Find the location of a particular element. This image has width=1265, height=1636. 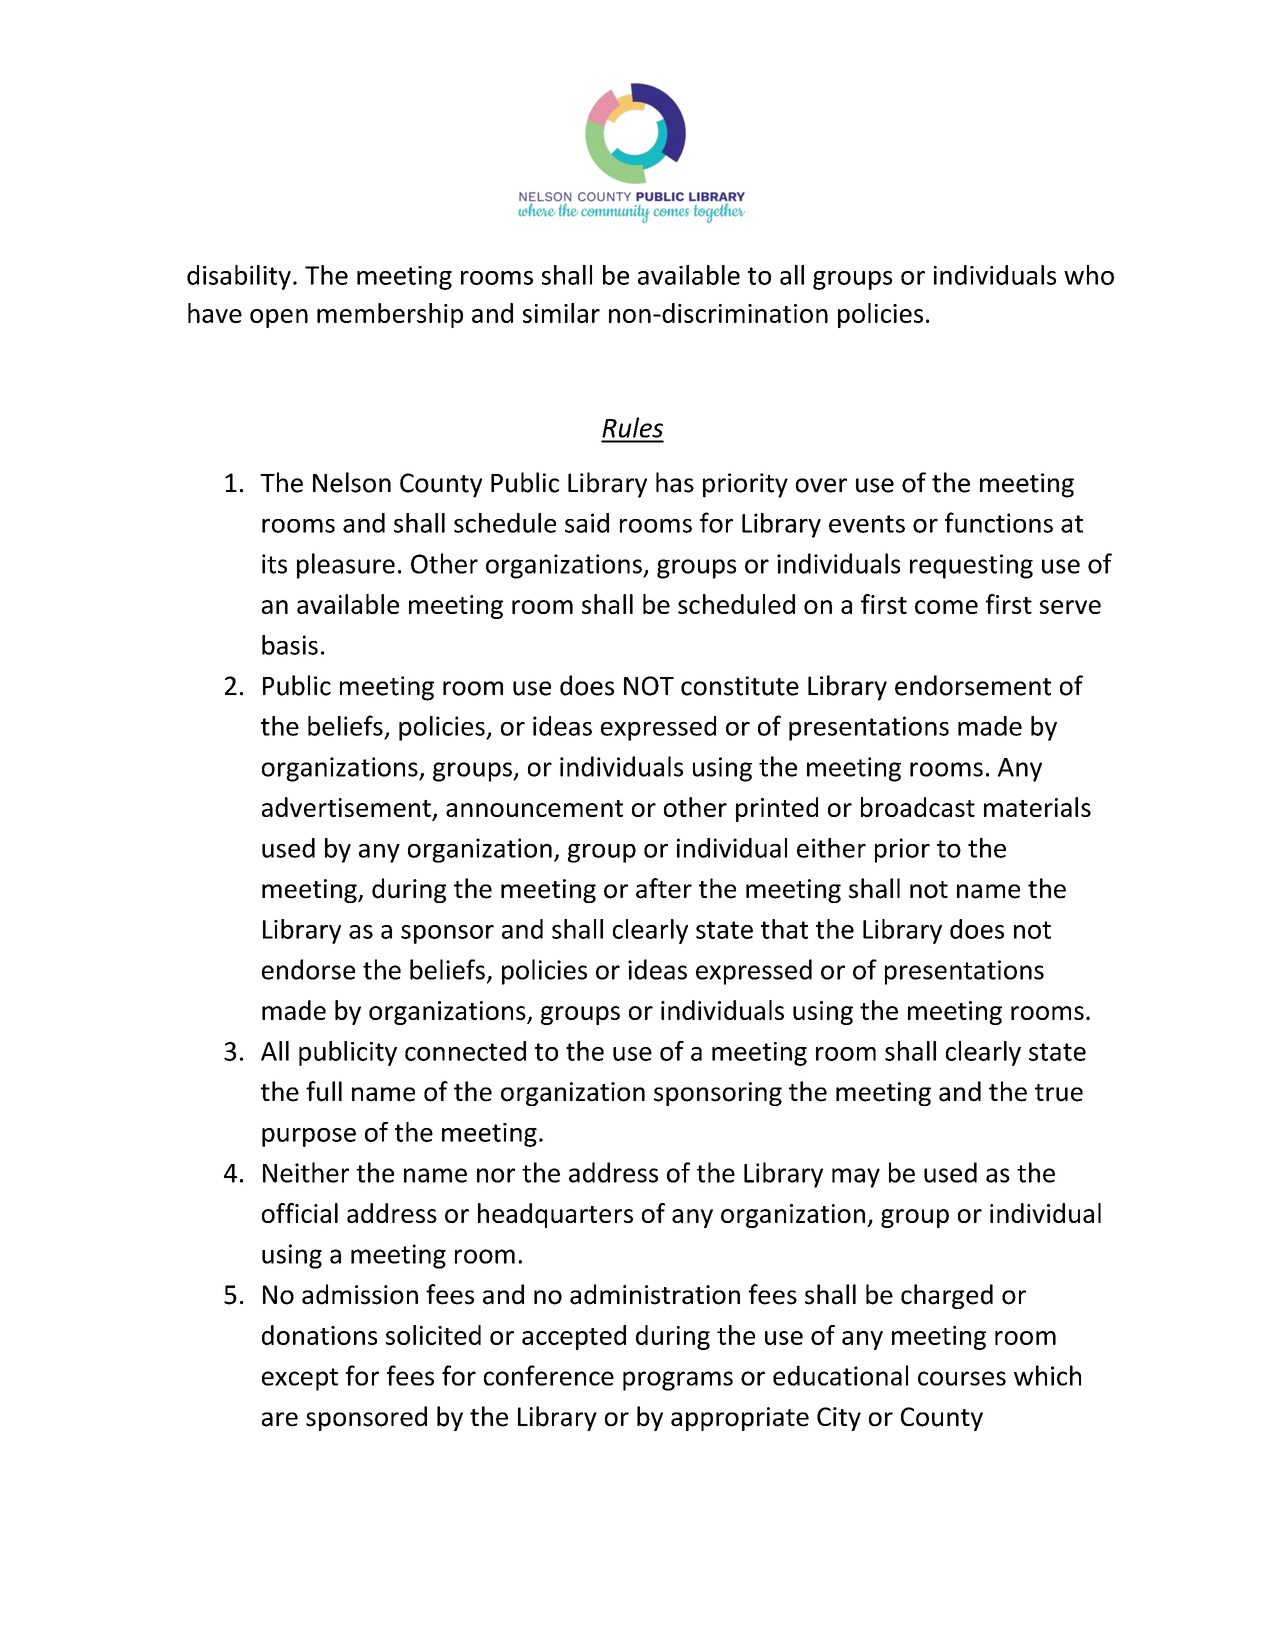

open is located at coordinates (279, 318).
